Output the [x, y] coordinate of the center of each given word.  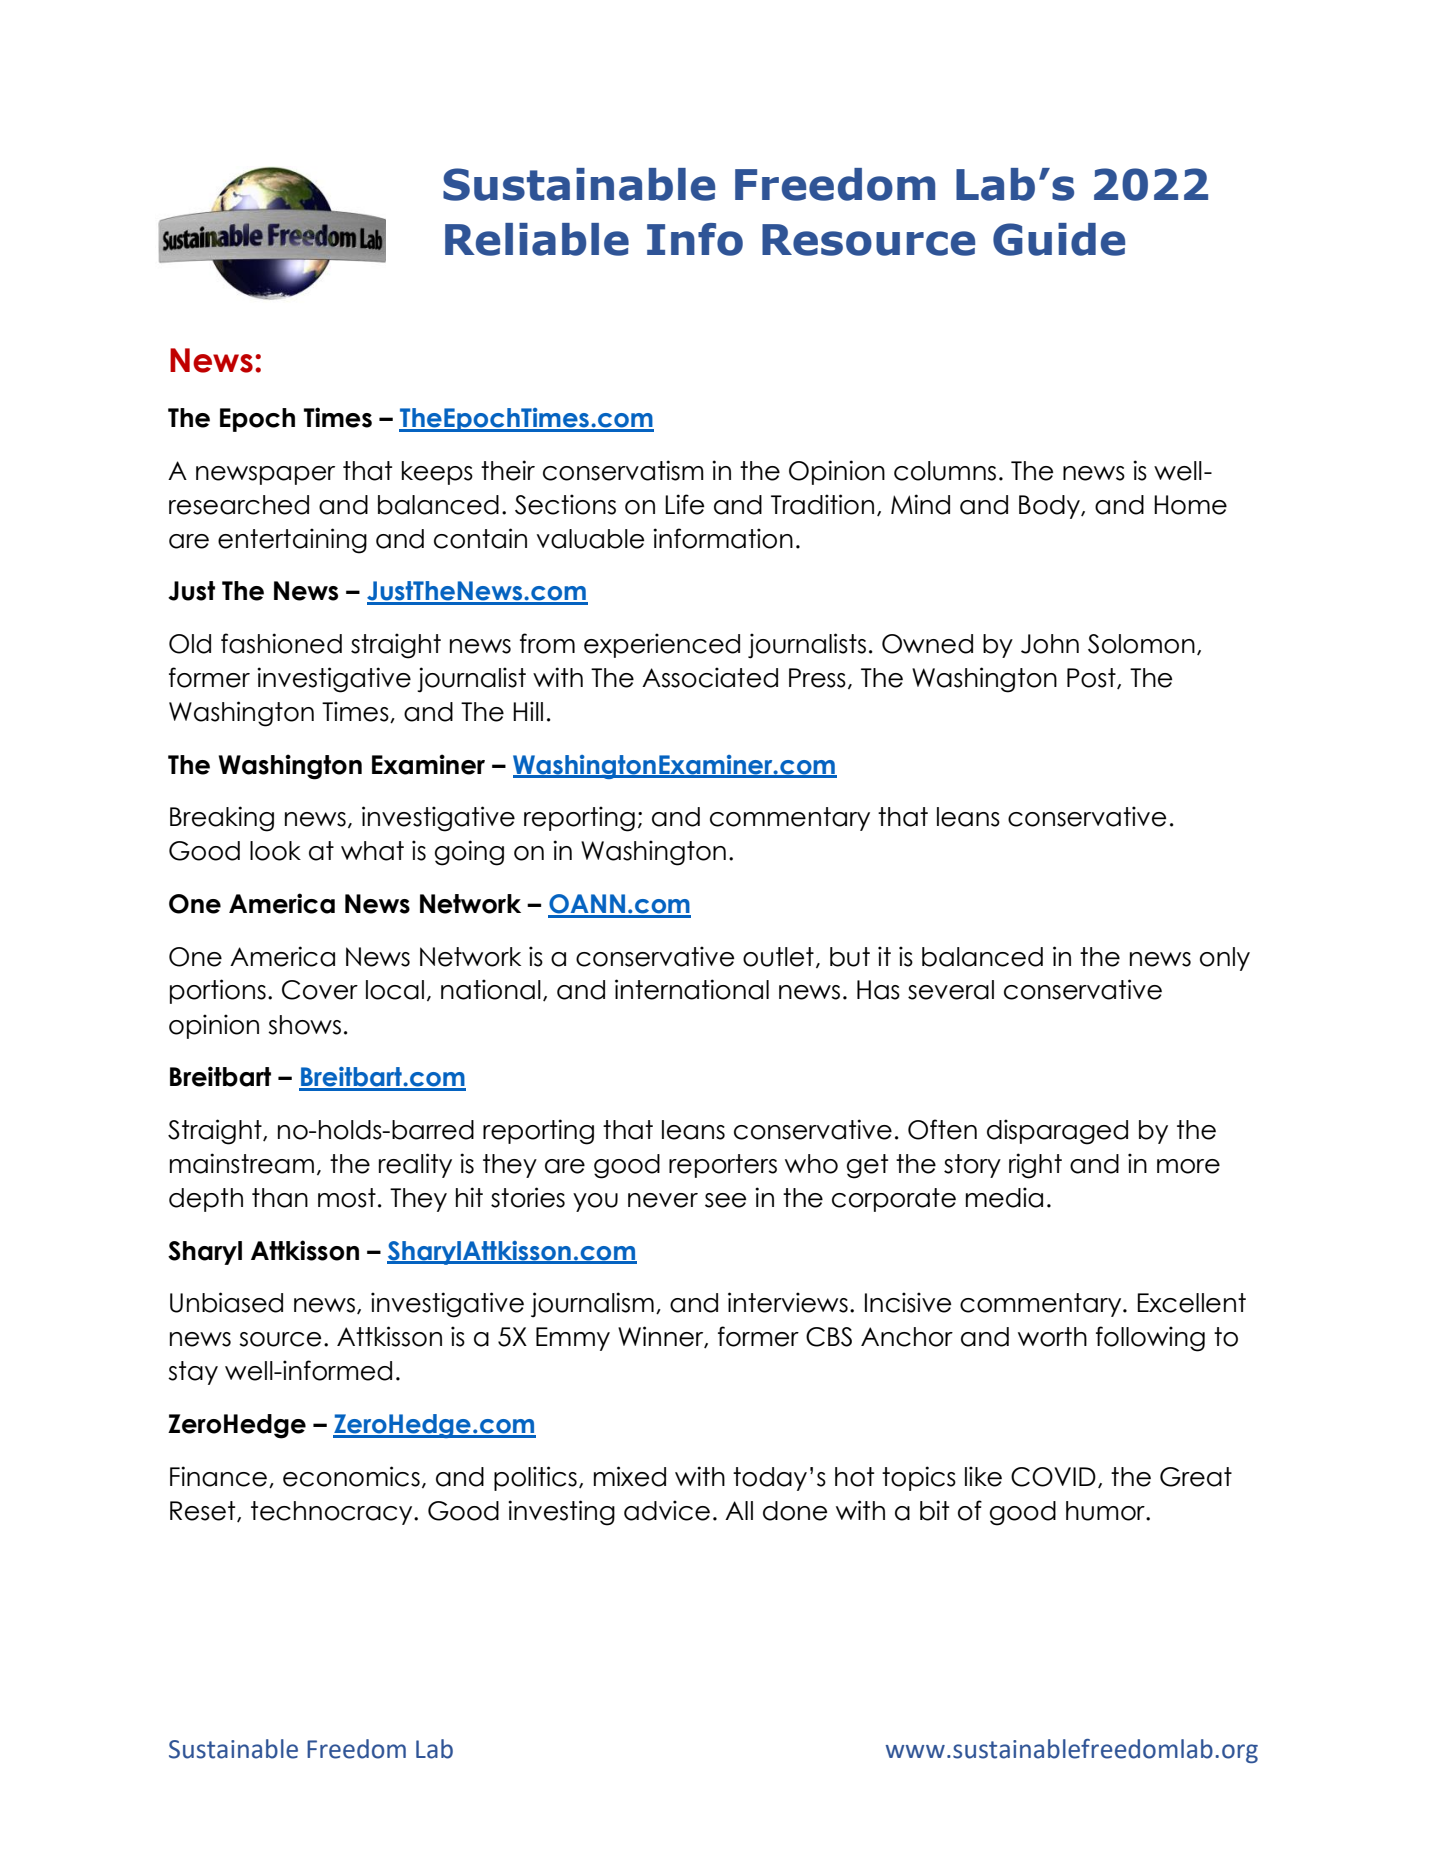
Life [684, 504]
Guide [1059, 239]
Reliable [537, 239]
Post [1092, 678]
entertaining [292, 541]
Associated [710, 677]
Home [1190, 505]
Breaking [222, 819]
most [347, 1198]
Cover [320, 990]
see [725, 1200]
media [1004, 1197]
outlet [778, 957]
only [1225, 959]
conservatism [623, 470]
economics [351, 1476]
